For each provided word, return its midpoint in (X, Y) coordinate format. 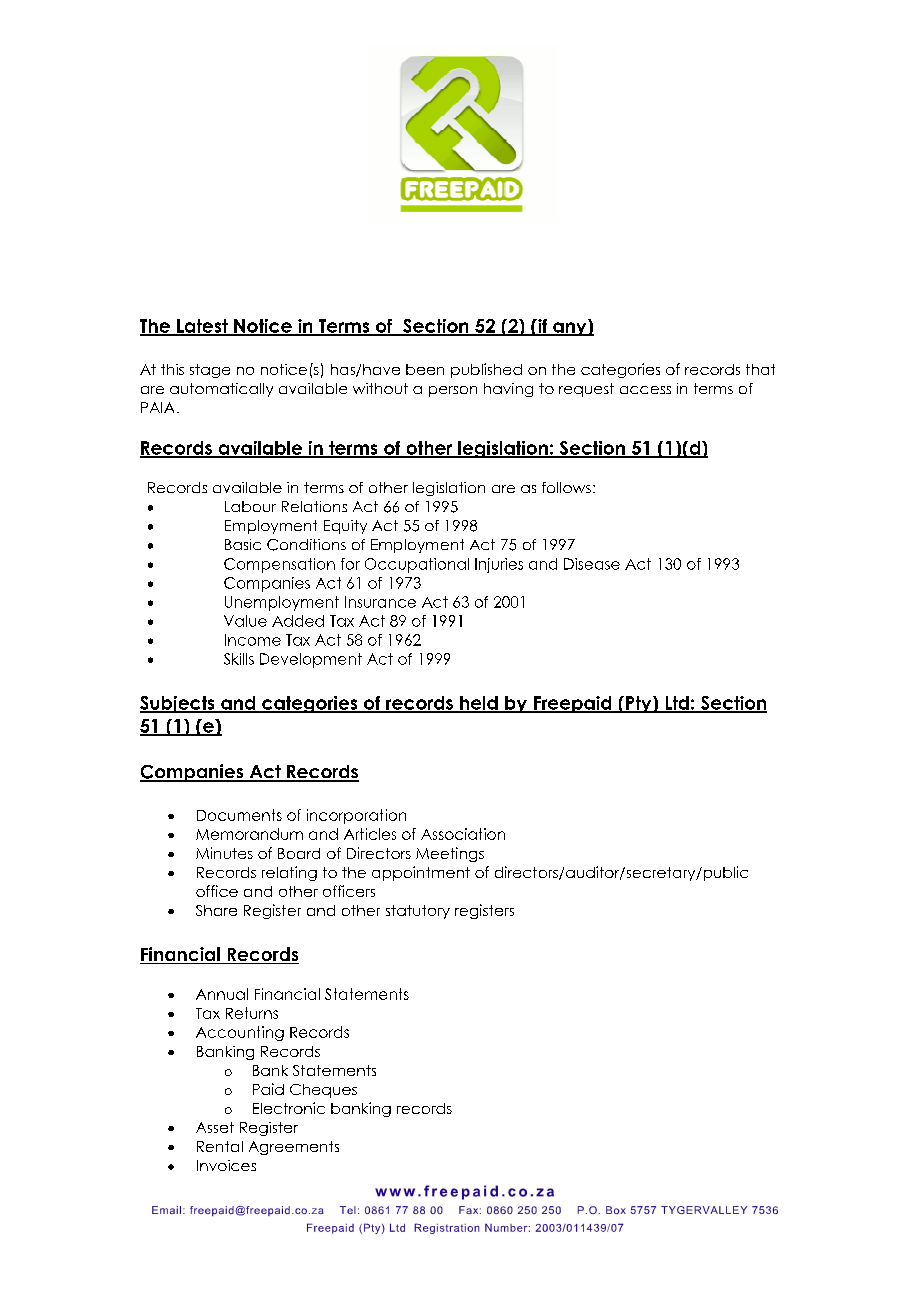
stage (210, 371)
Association (463, 834)
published (486, 370)
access (645, 390)
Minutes (224, 853)
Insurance (380, 602)
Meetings (450, 854)
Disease (592, 564)
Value (245, 621)
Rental (220, 1146)
